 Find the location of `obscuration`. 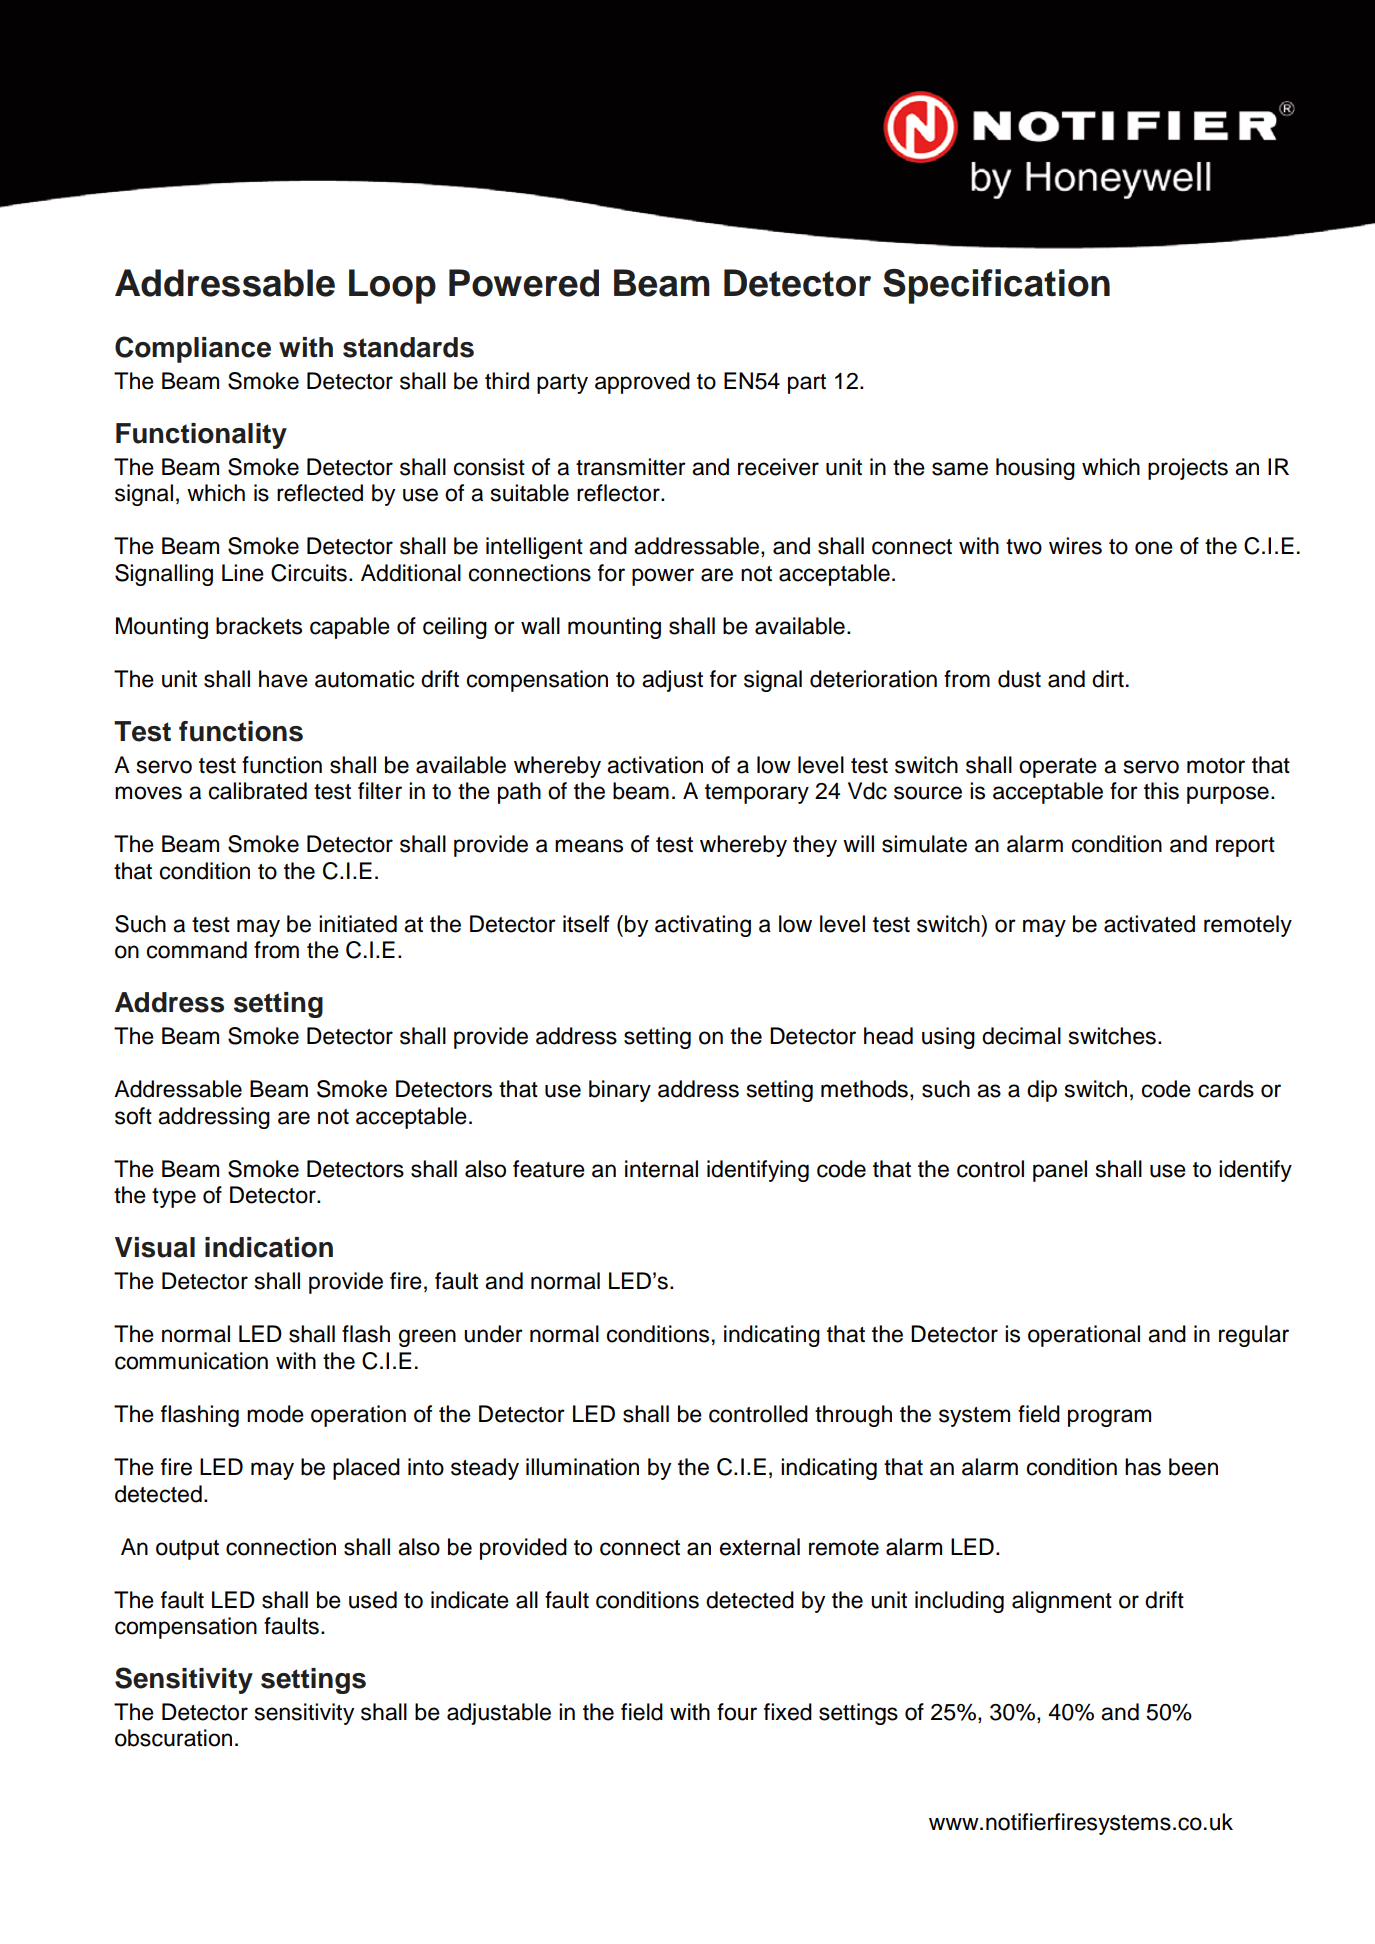

obscuration is located at coordinates (173, 1738).
